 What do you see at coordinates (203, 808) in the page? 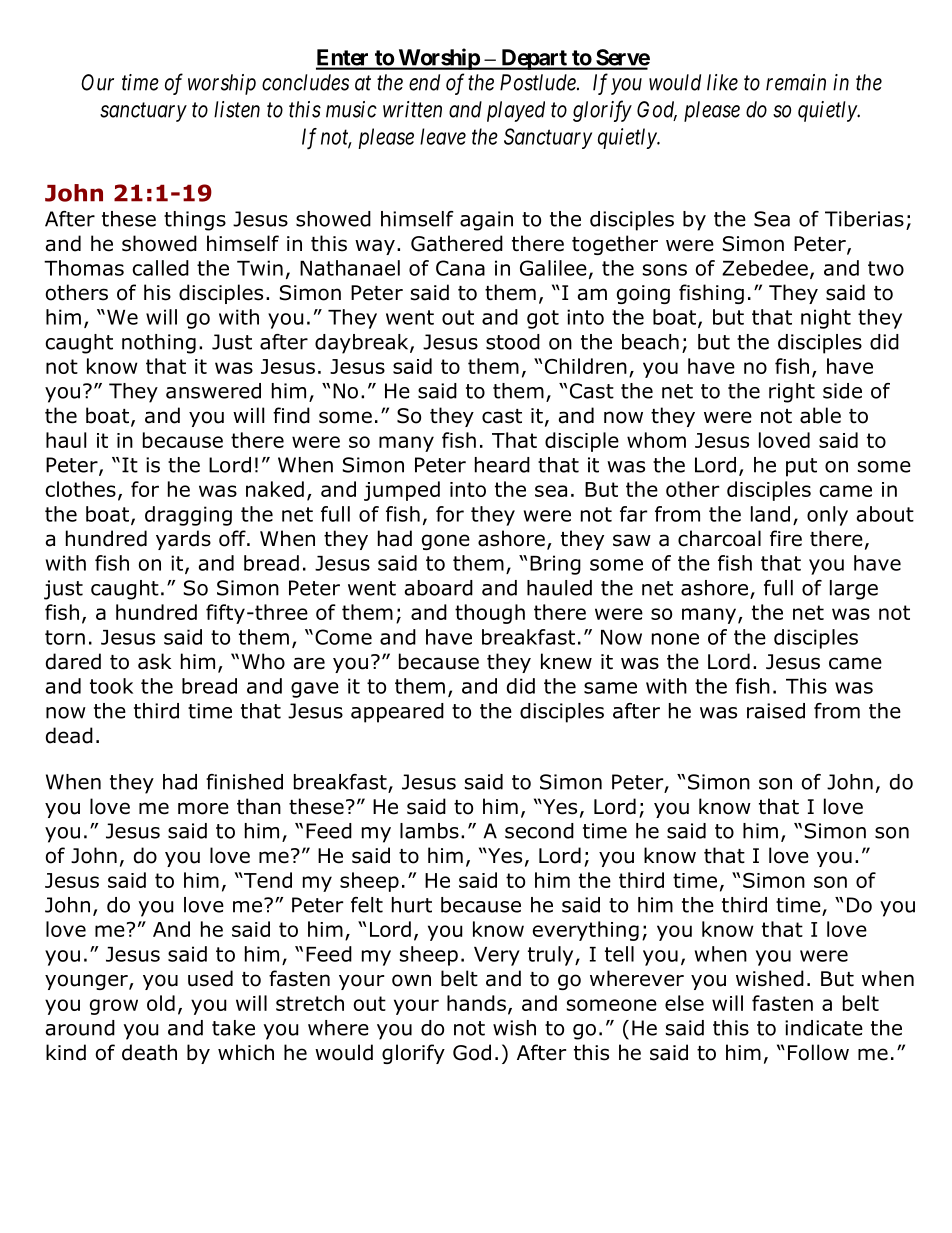
I see `more` at bounding box center [203, 808].
